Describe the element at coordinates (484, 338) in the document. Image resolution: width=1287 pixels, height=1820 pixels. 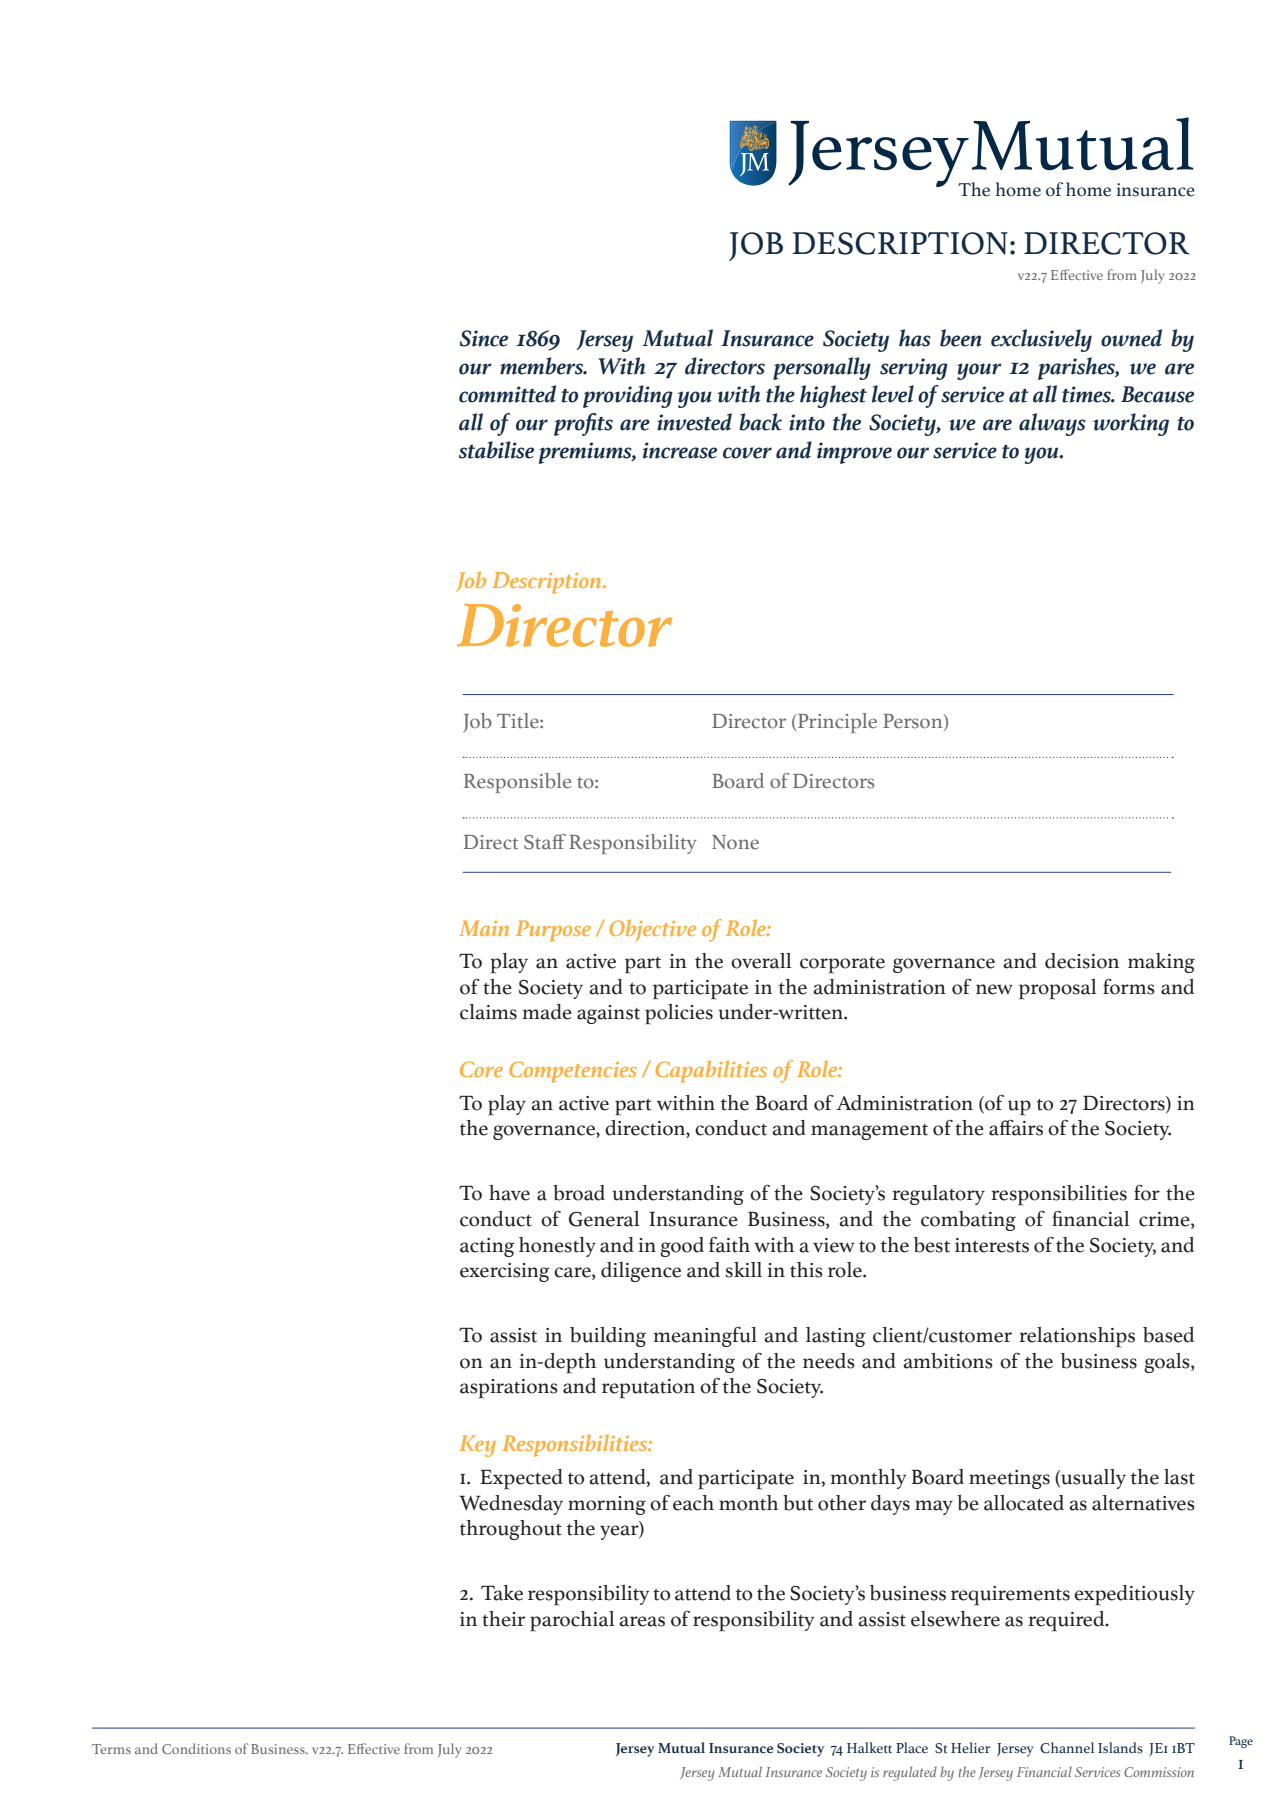
I see `Since` at that location.
